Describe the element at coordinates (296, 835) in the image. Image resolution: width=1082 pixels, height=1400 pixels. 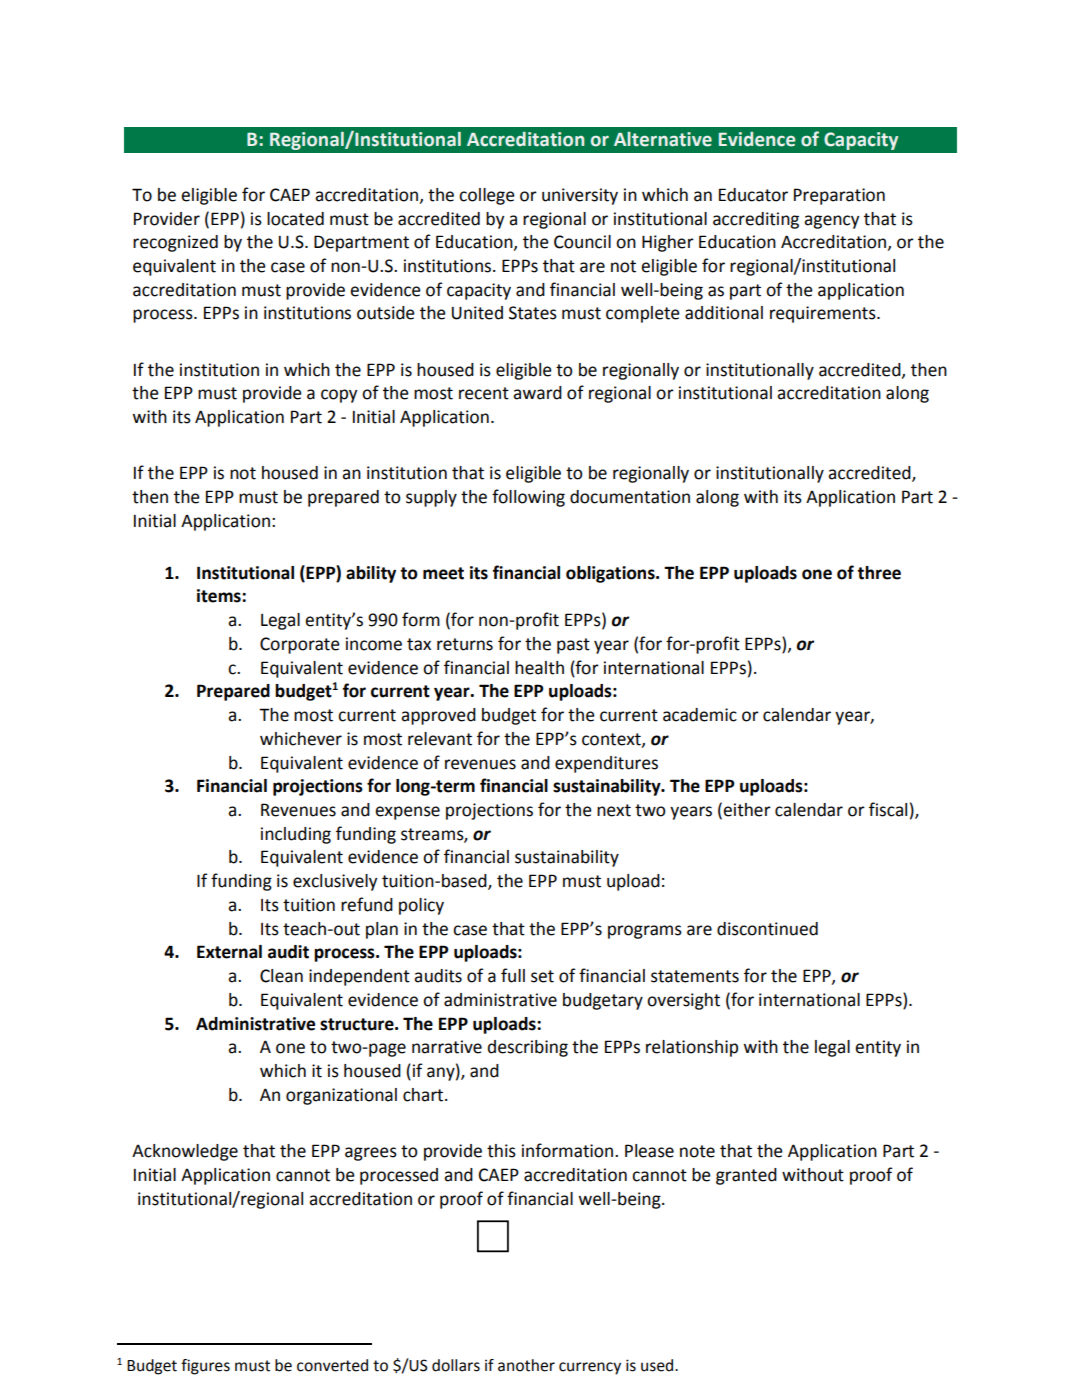
I see `including` at that location.
